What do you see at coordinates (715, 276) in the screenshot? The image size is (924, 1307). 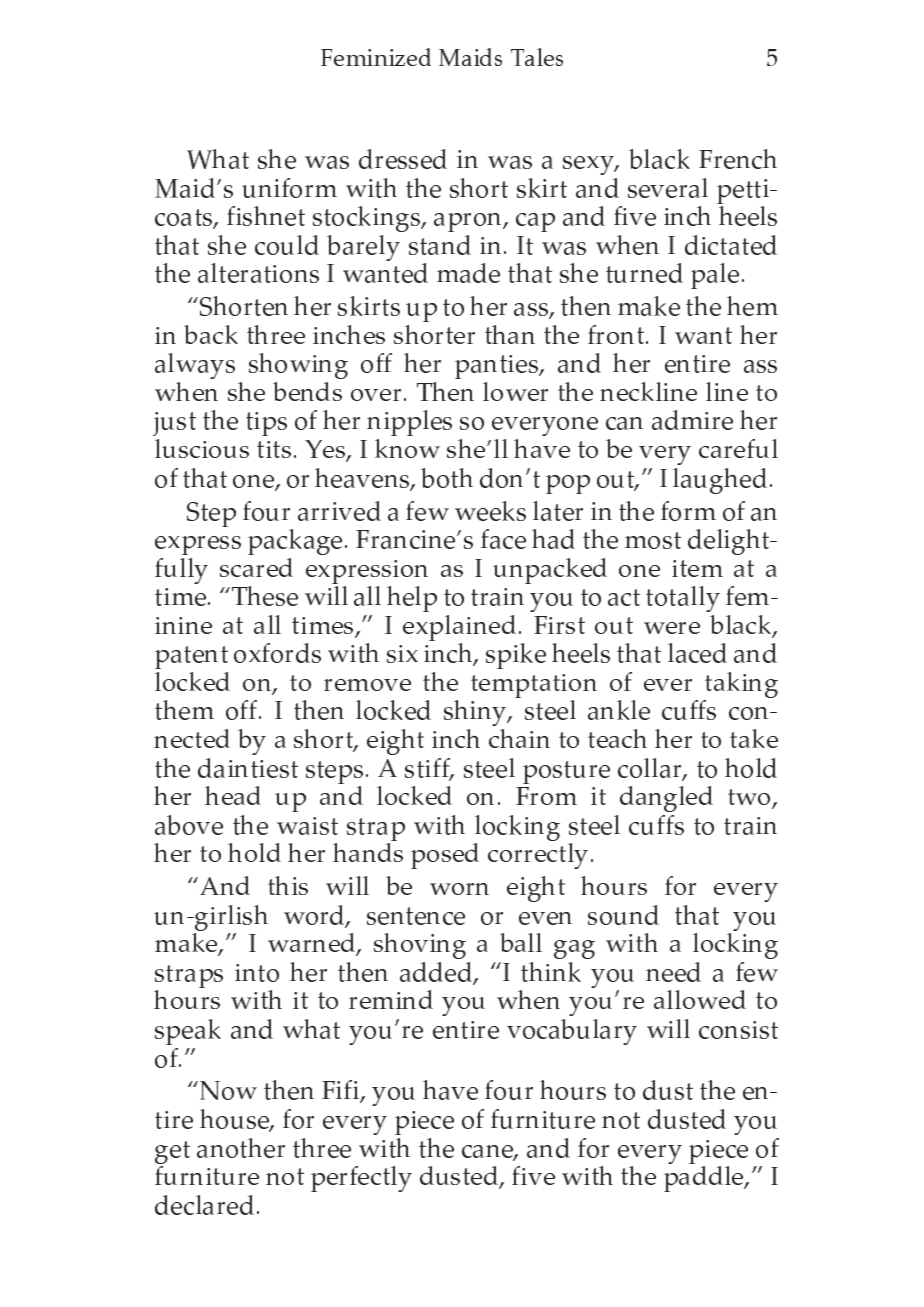 I see `pale` at bounding box center [715, 276].
